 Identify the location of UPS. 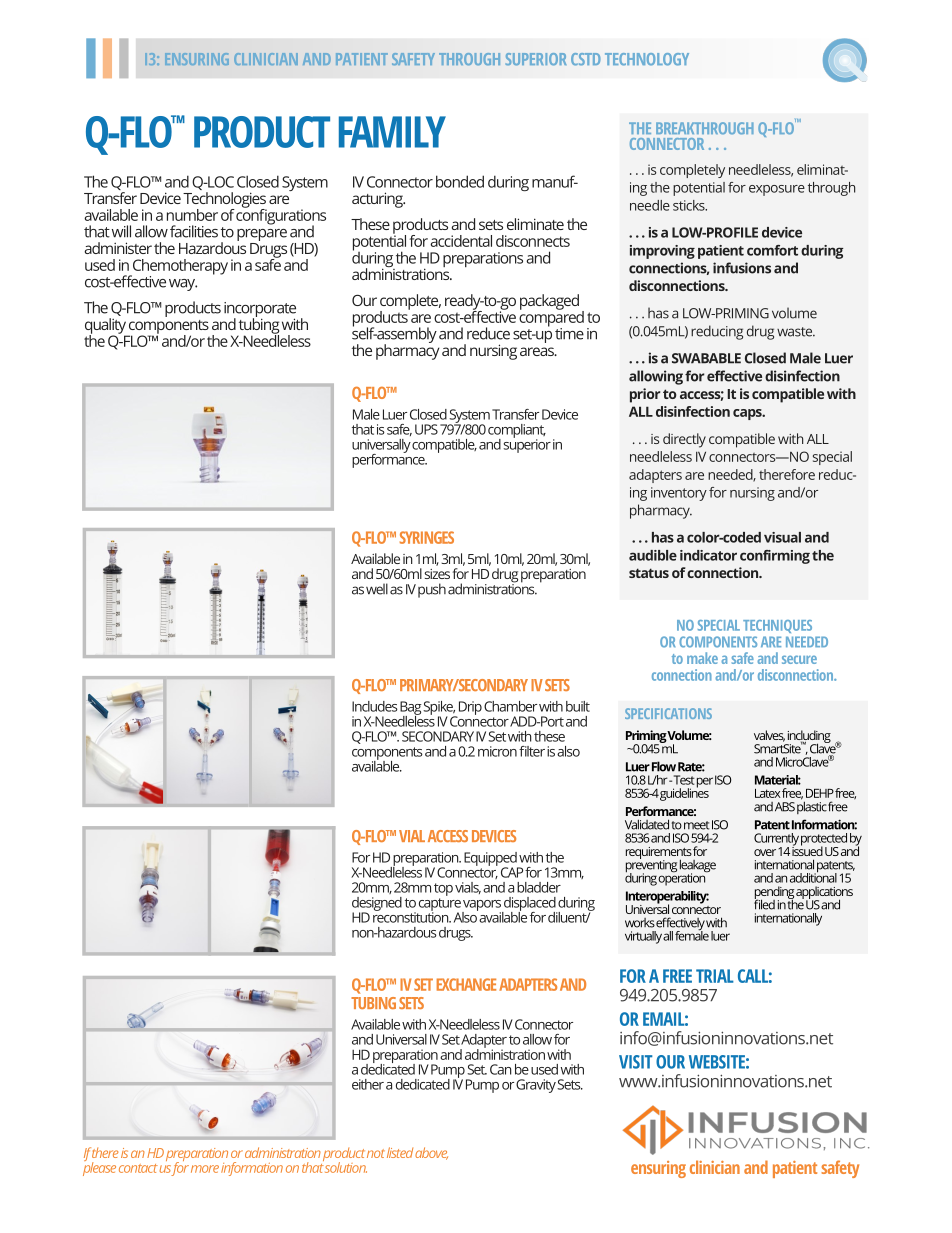
(426, 429).
